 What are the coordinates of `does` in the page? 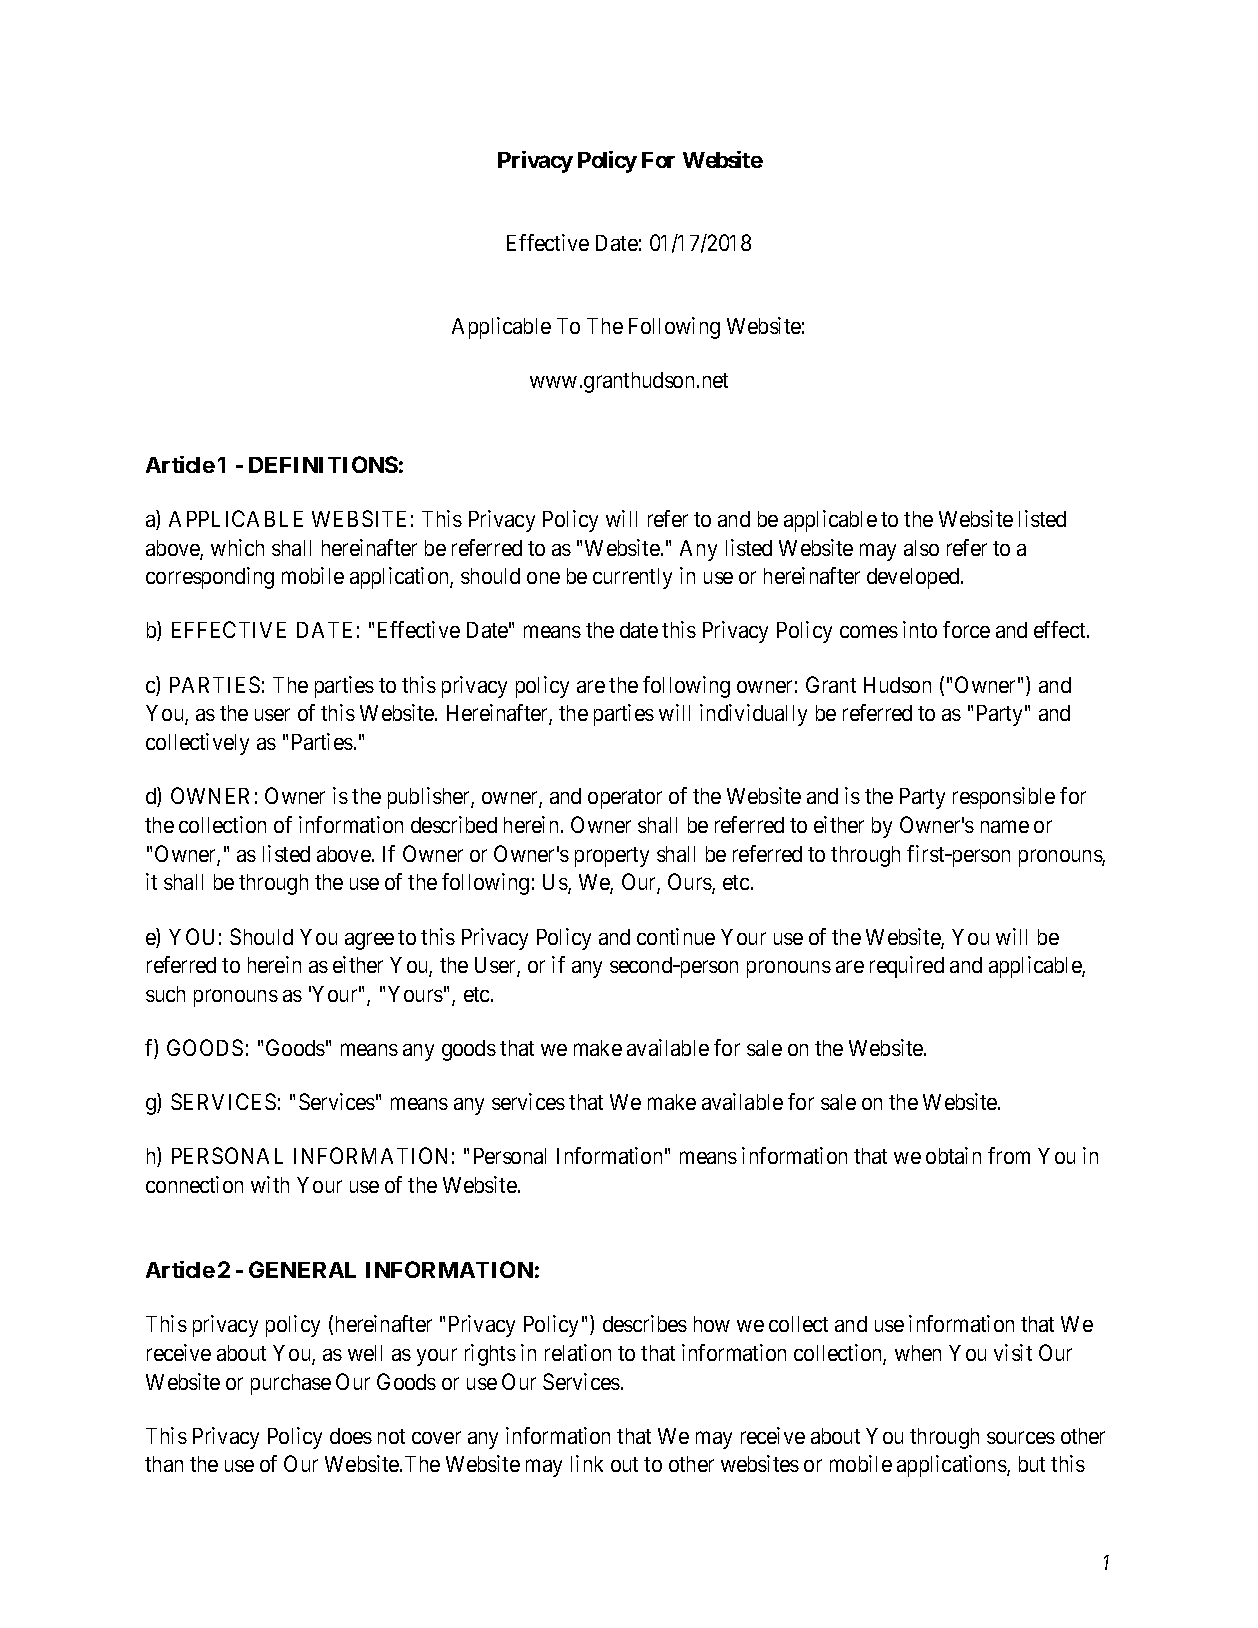 It's located at (351, 1436).
